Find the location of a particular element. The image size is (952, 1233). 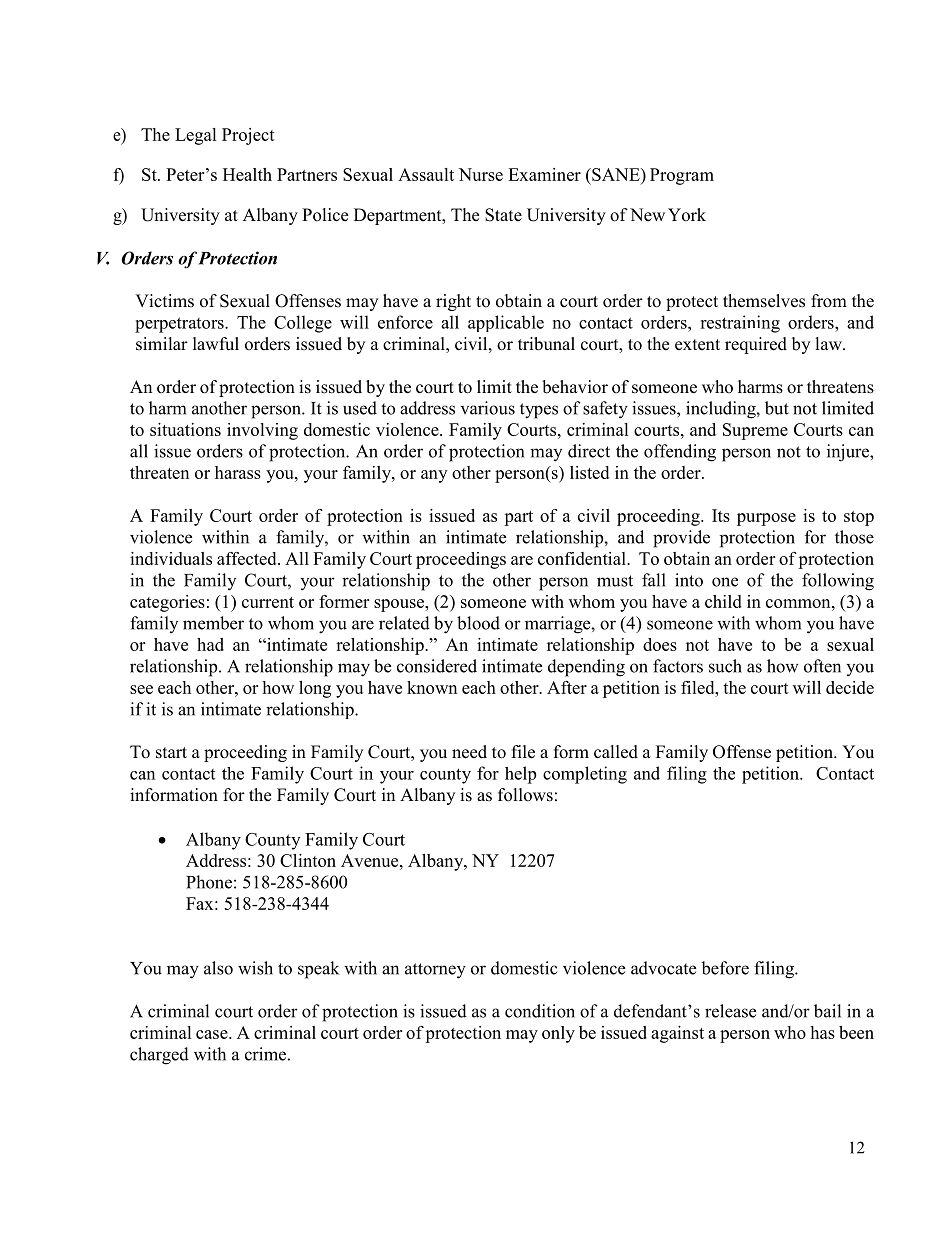

has is located at coordinates (822, 1032).
